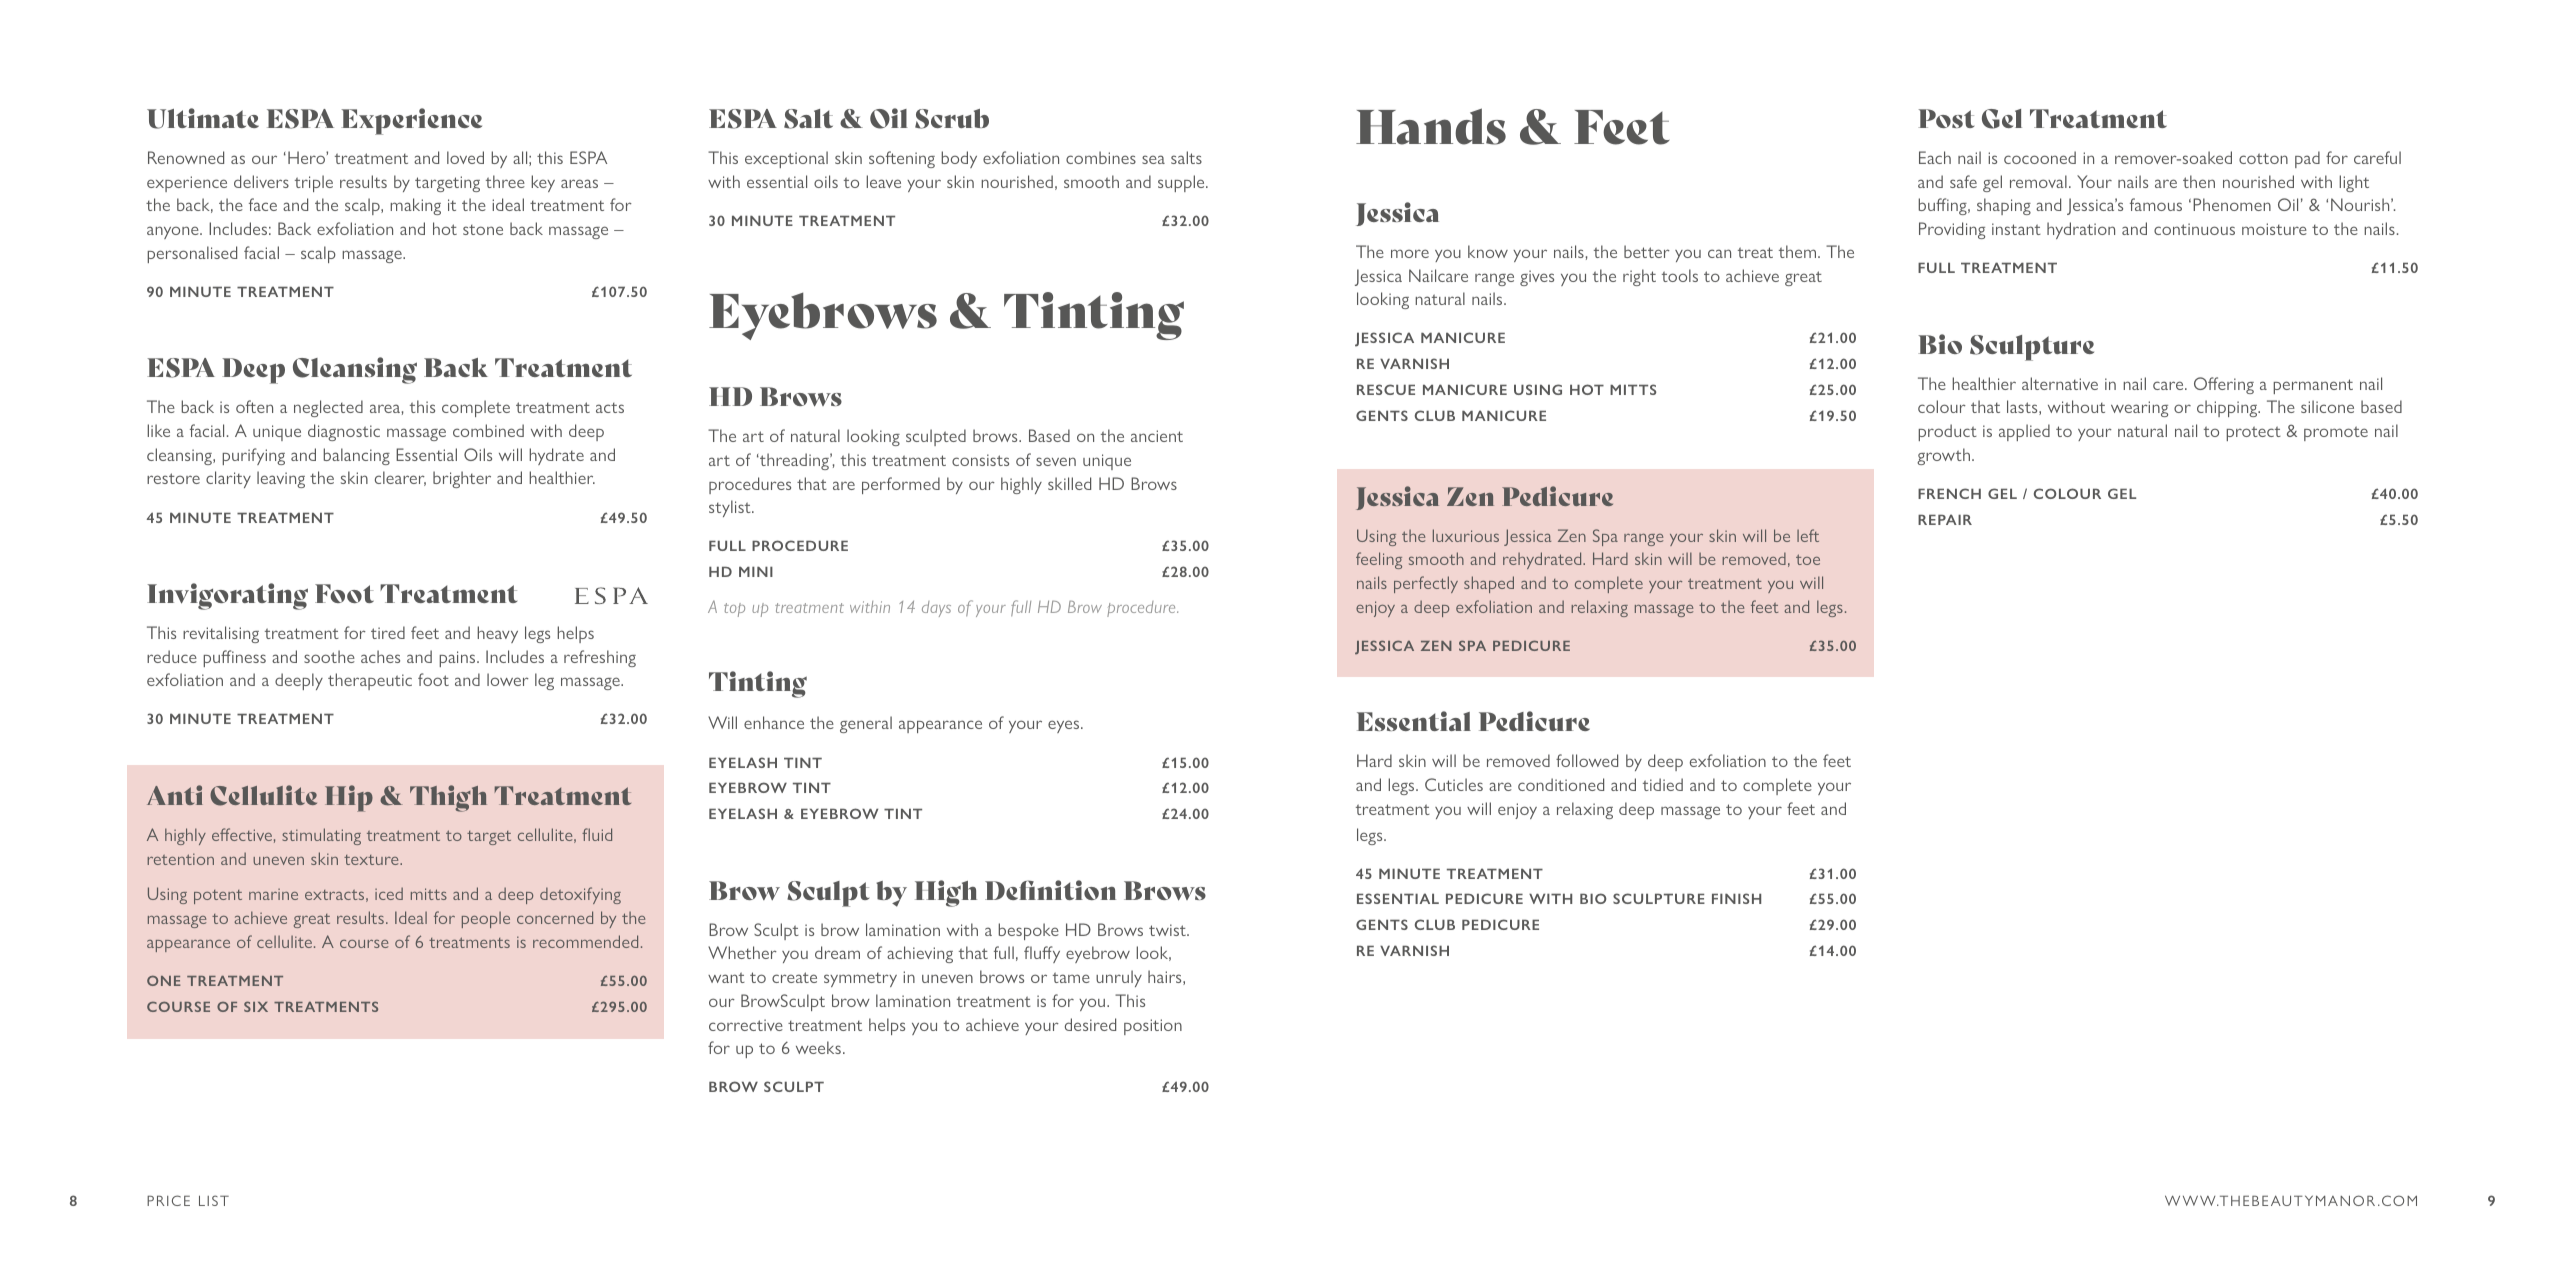 This document has height=1283, width=2565. What do you see at coordinates (370, 681) in the document?
I see `therapeutic` at bounding box center [370, 681].
